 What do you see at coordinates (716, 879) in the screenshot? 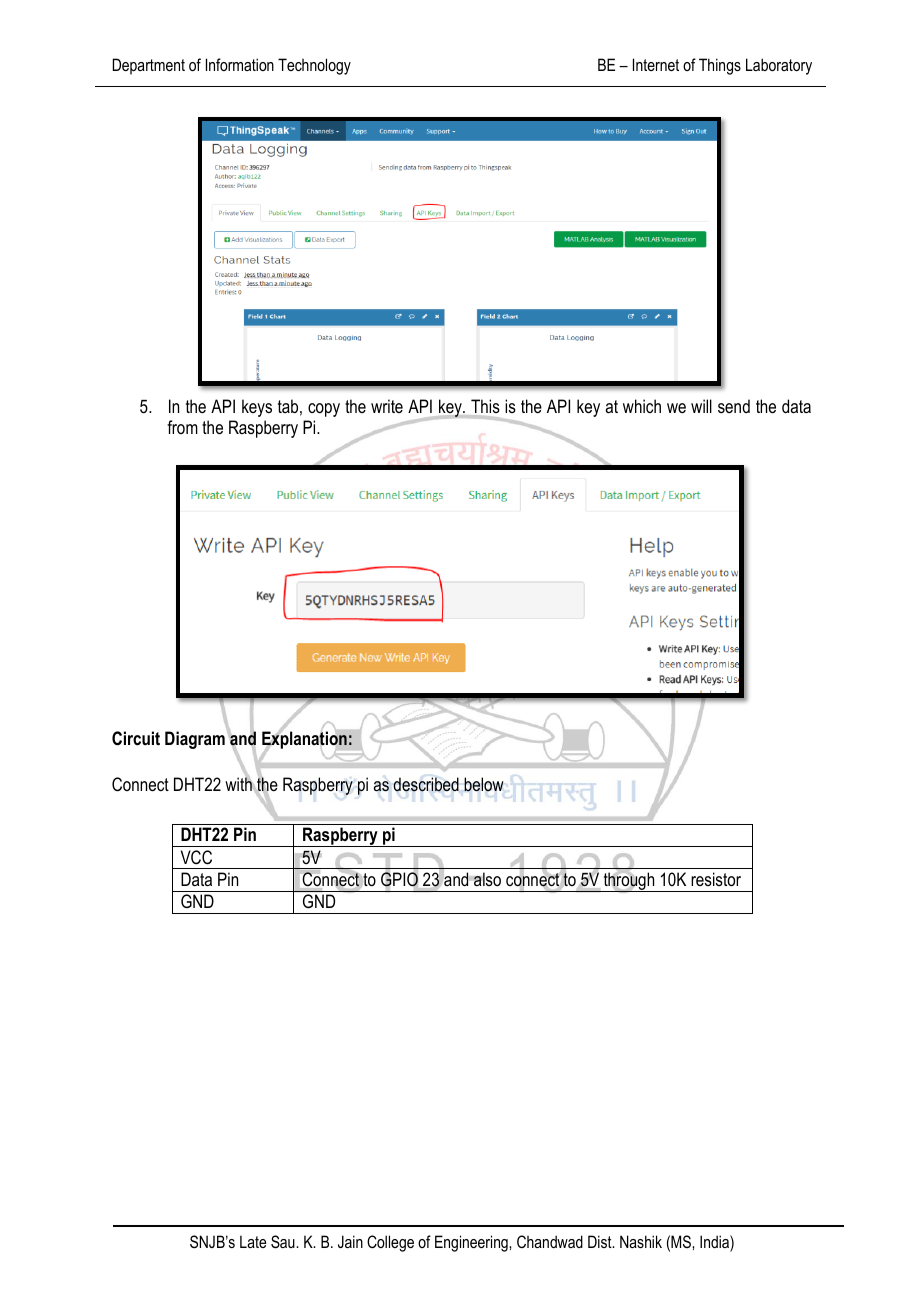
I see `resistor` at bounding box center [716, 879].
